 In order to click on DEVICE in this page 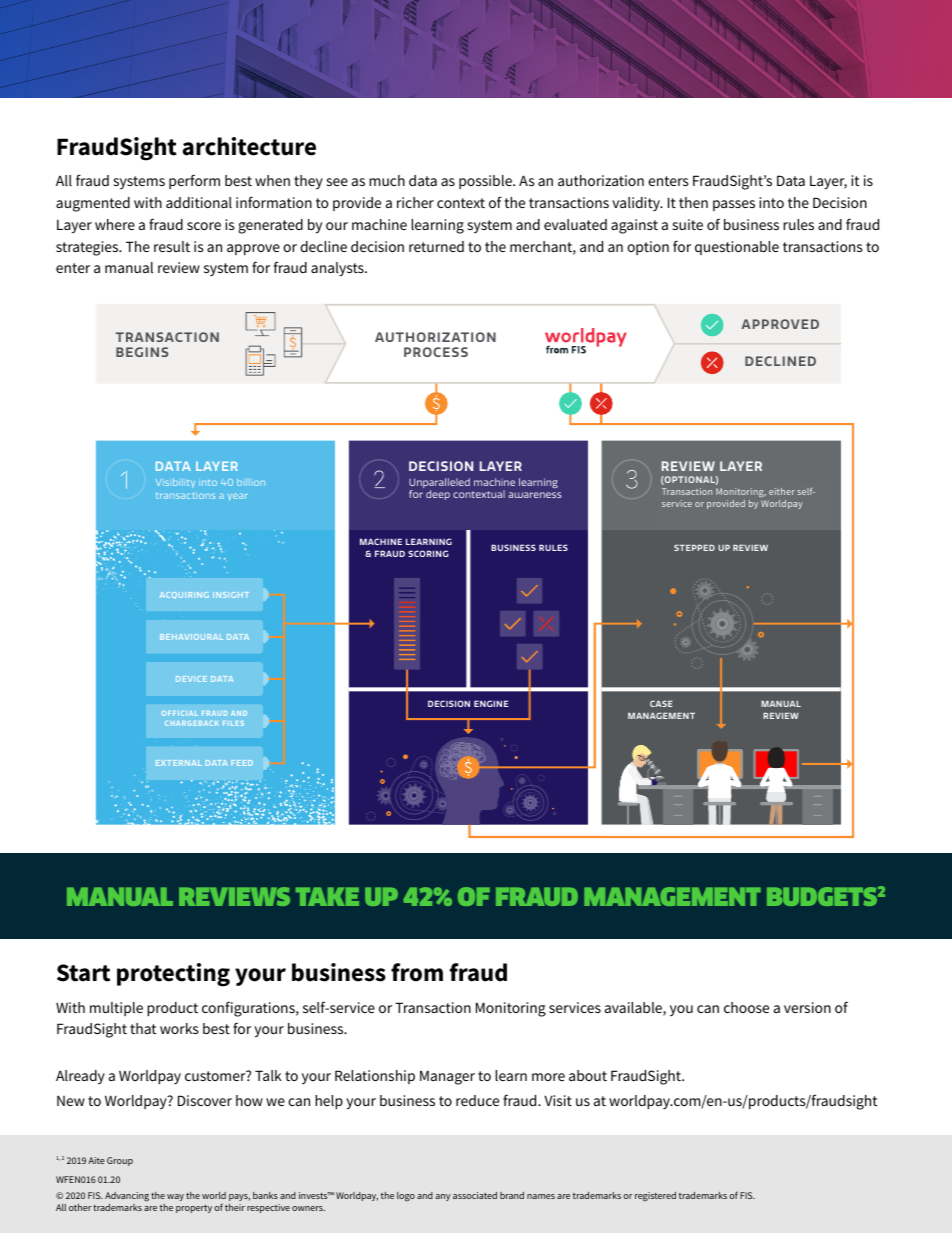, I will do `click(191, 679)`.
